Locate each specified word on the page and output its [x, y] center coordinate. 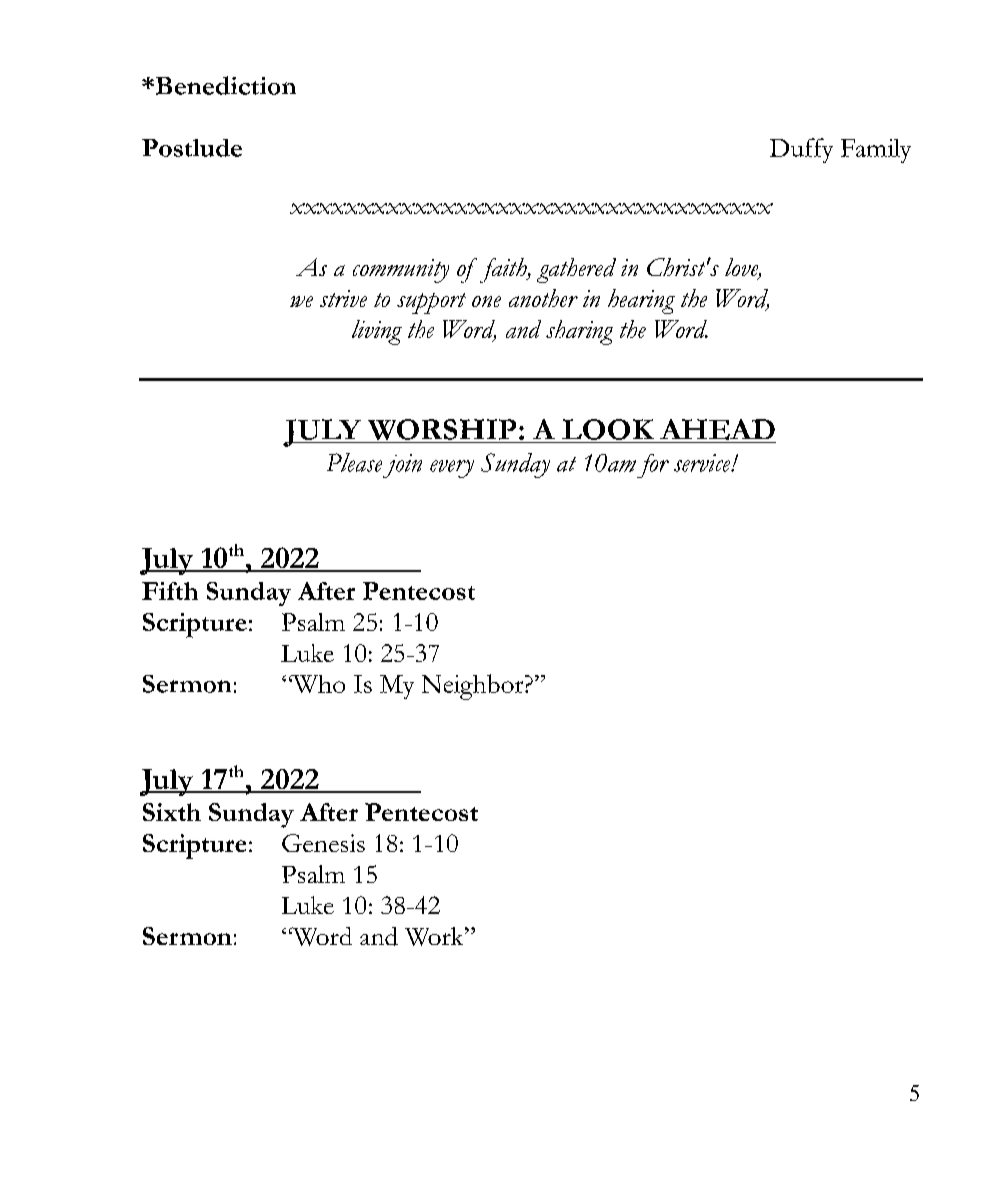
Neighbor [474, 687]
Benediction [226, 85]
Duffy [801, 150]
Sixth [172, 812]
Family [876, 151]
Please [354, 462]
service [703, 463]
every [452, 469]
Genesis [323, 843]
